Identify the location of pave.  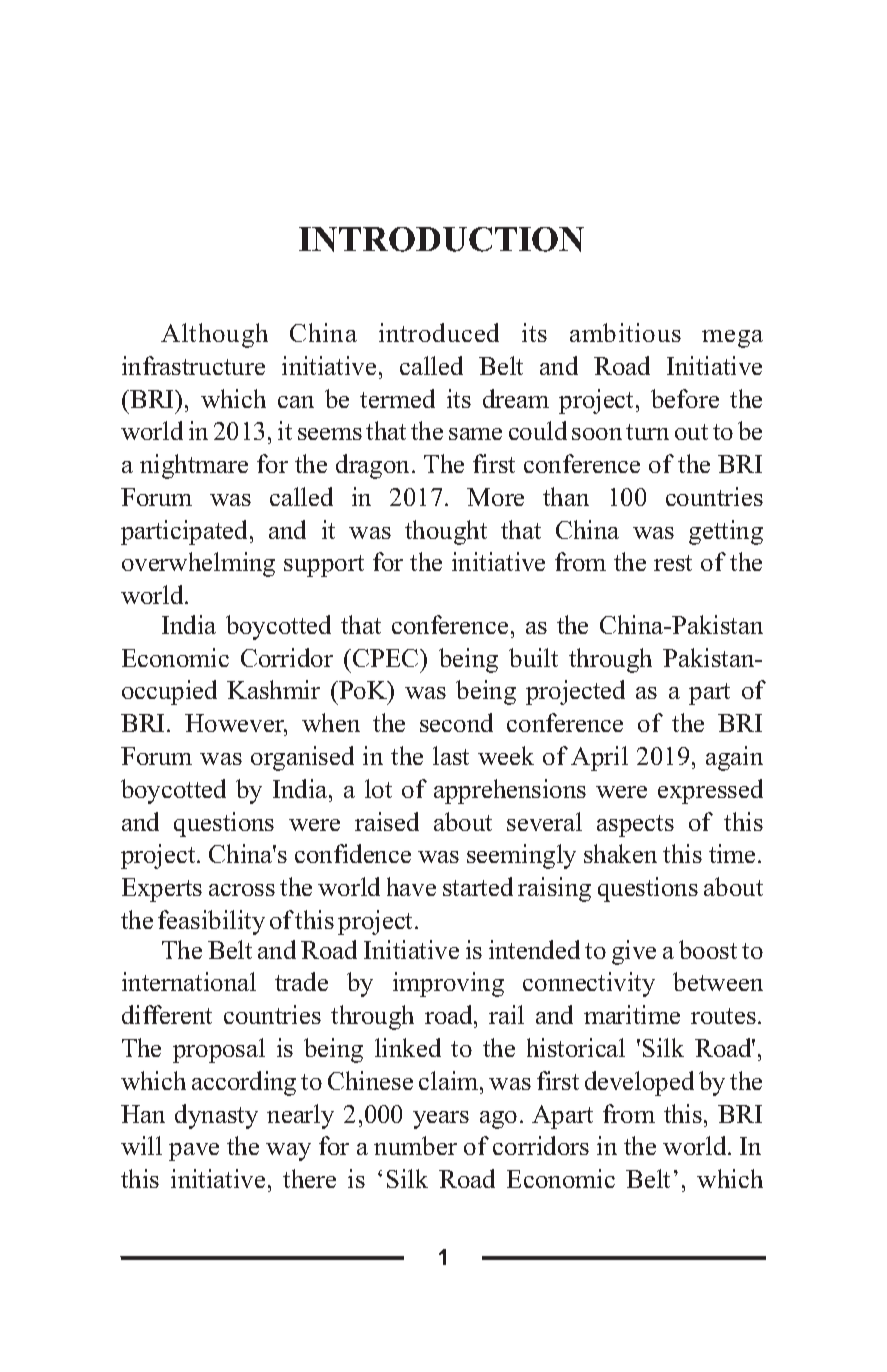
(194, 1152).
